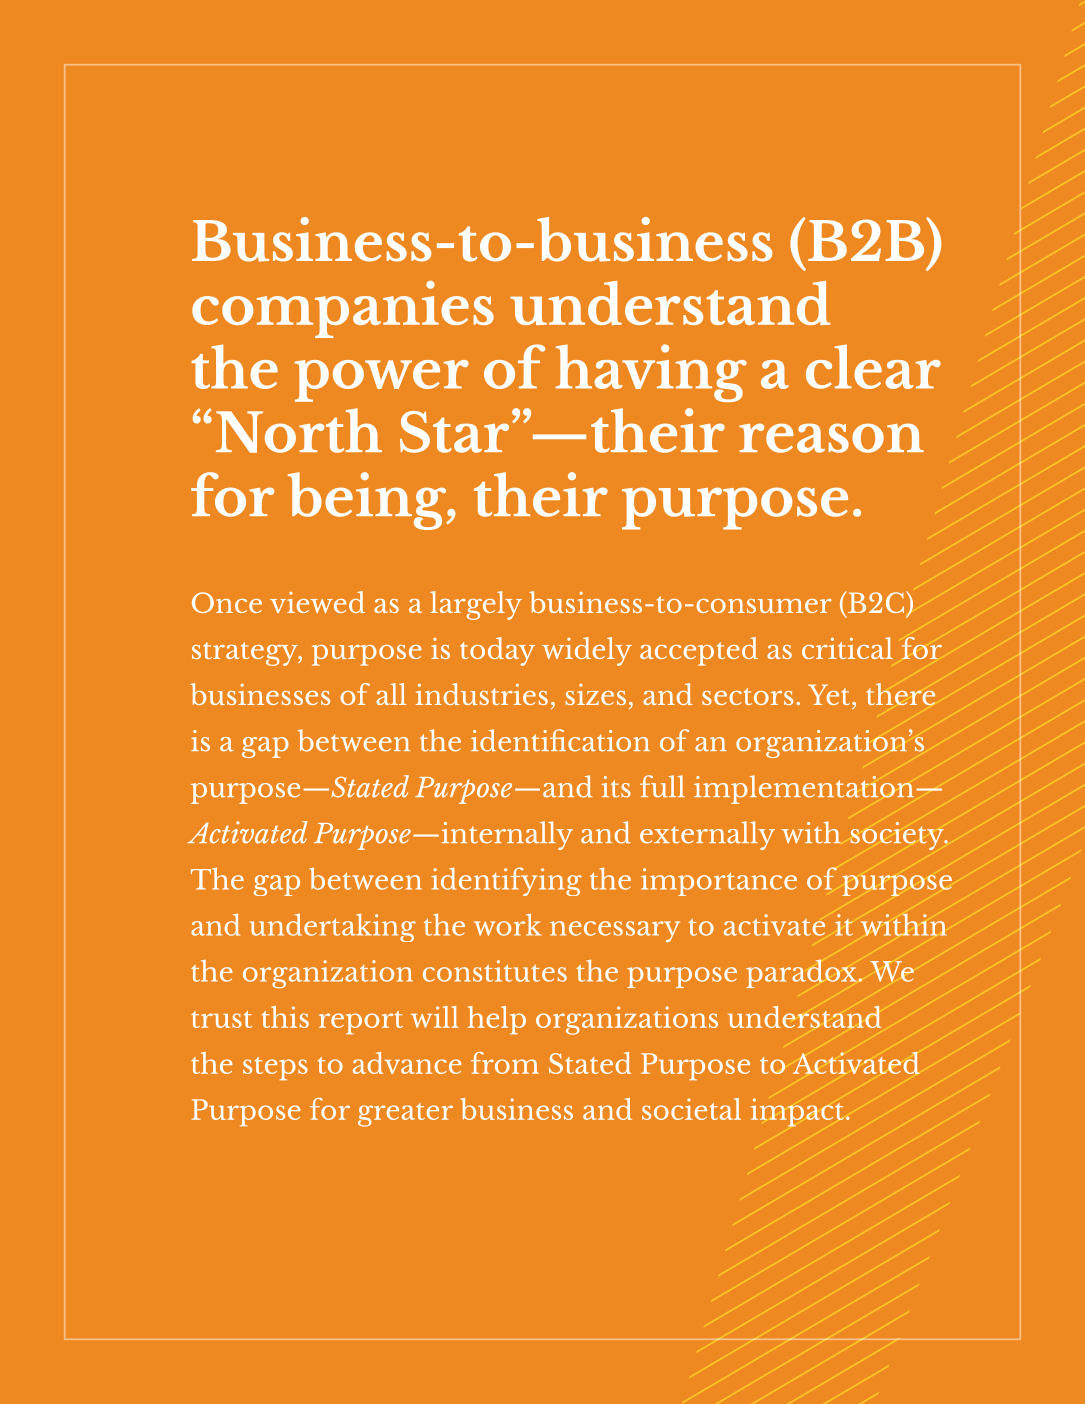  I want to click on reason, so click(831, 438).
